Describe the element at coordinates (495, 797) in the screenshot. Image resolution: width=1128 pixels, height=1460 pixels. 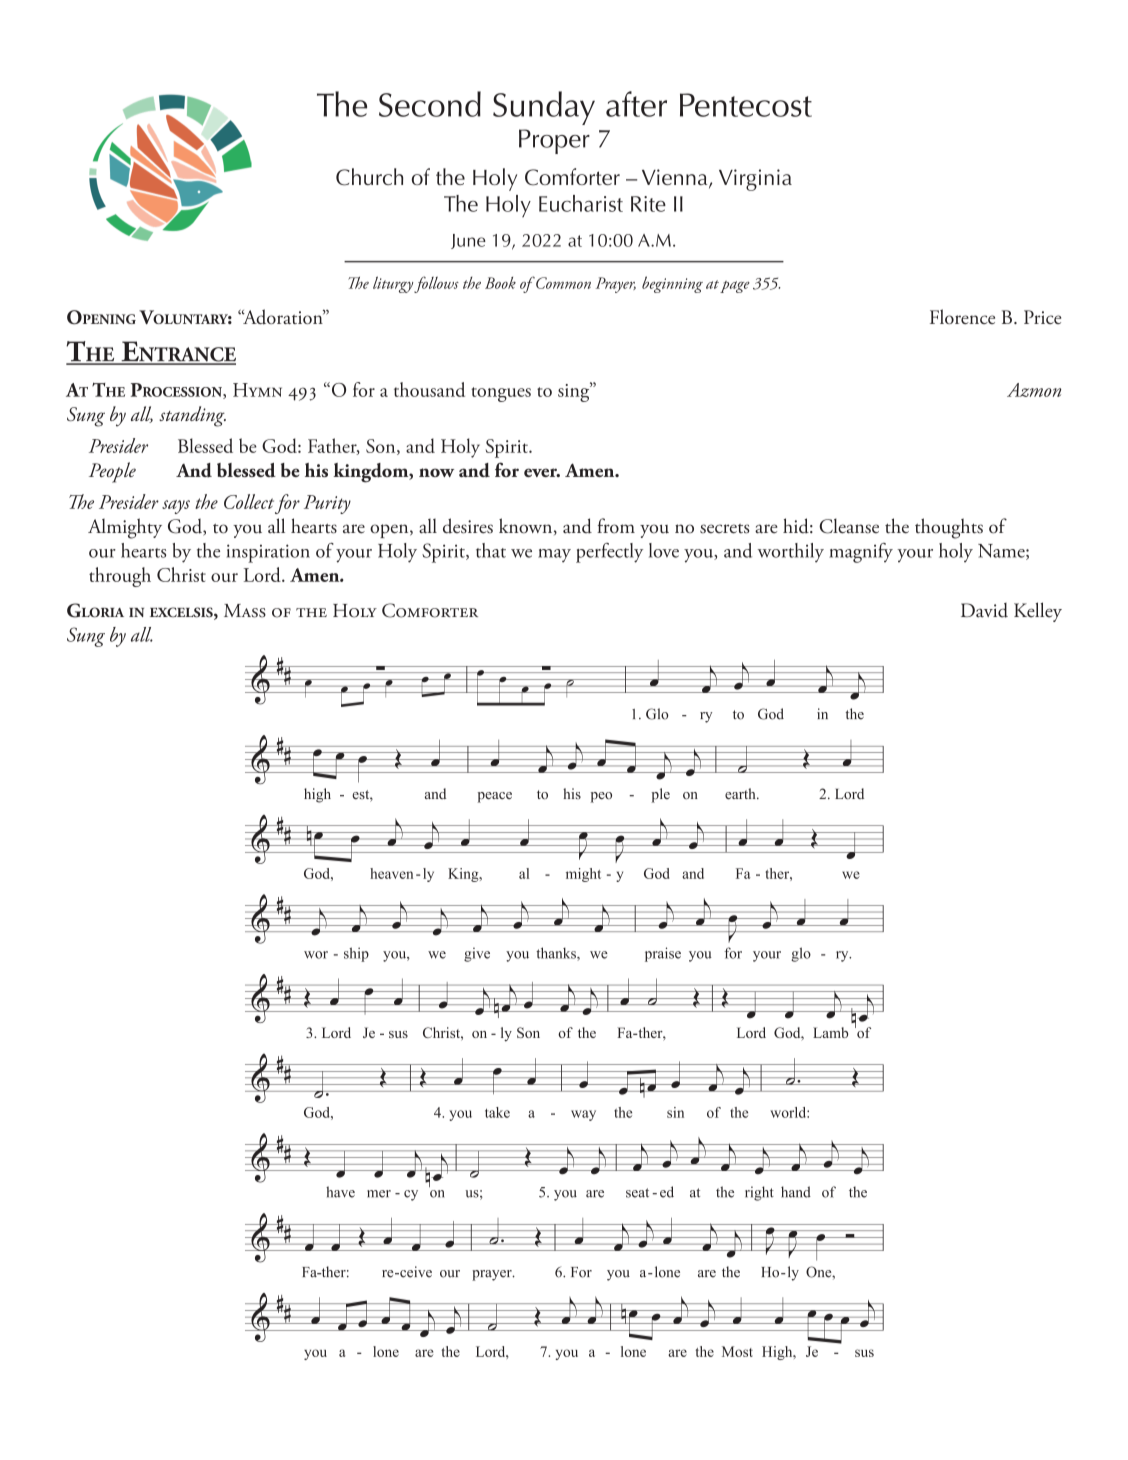
I see `peace` at that location.
